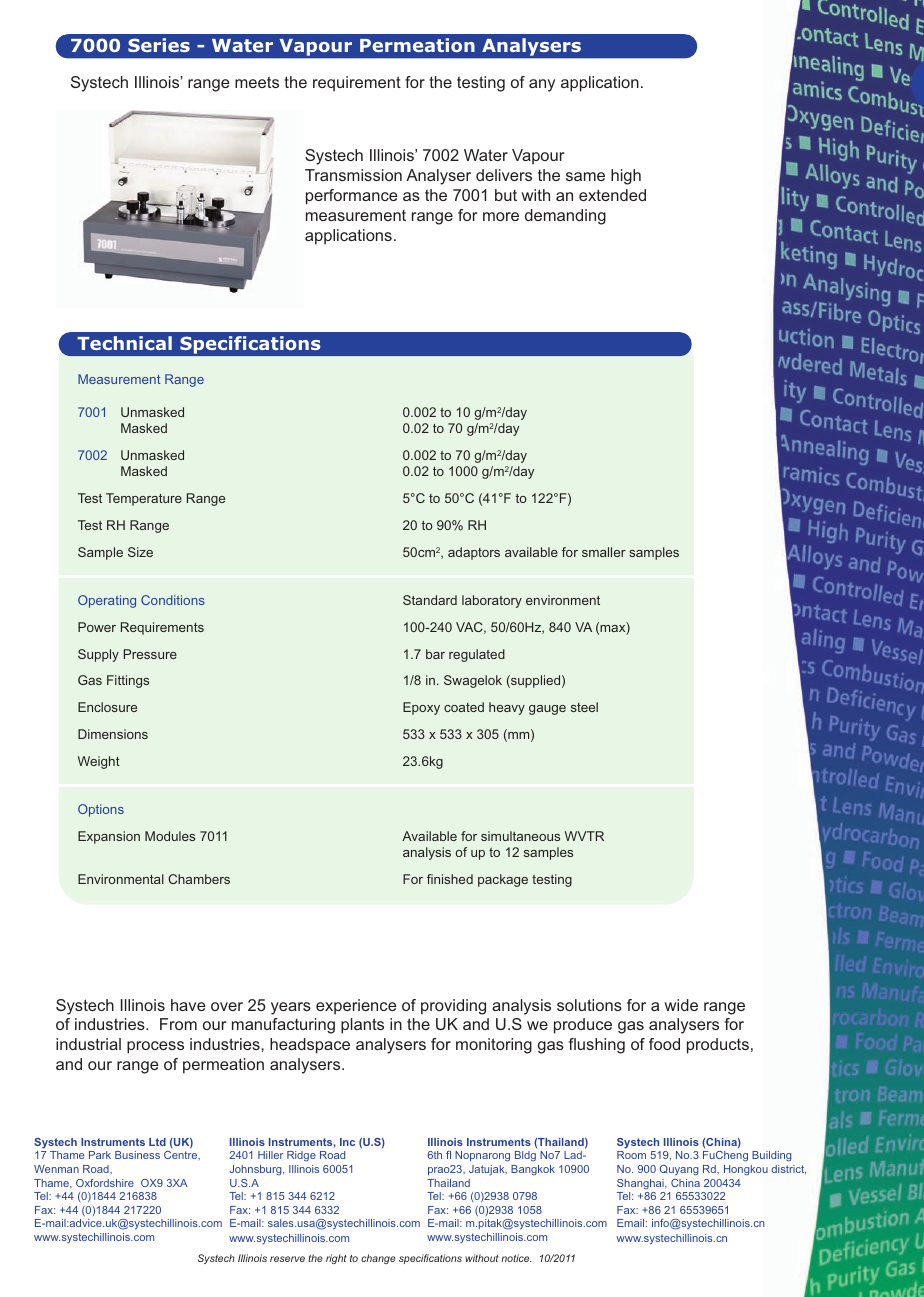  Describe the element at coordinates (584, 707) in the screenshot. I see `steel` at that location.
